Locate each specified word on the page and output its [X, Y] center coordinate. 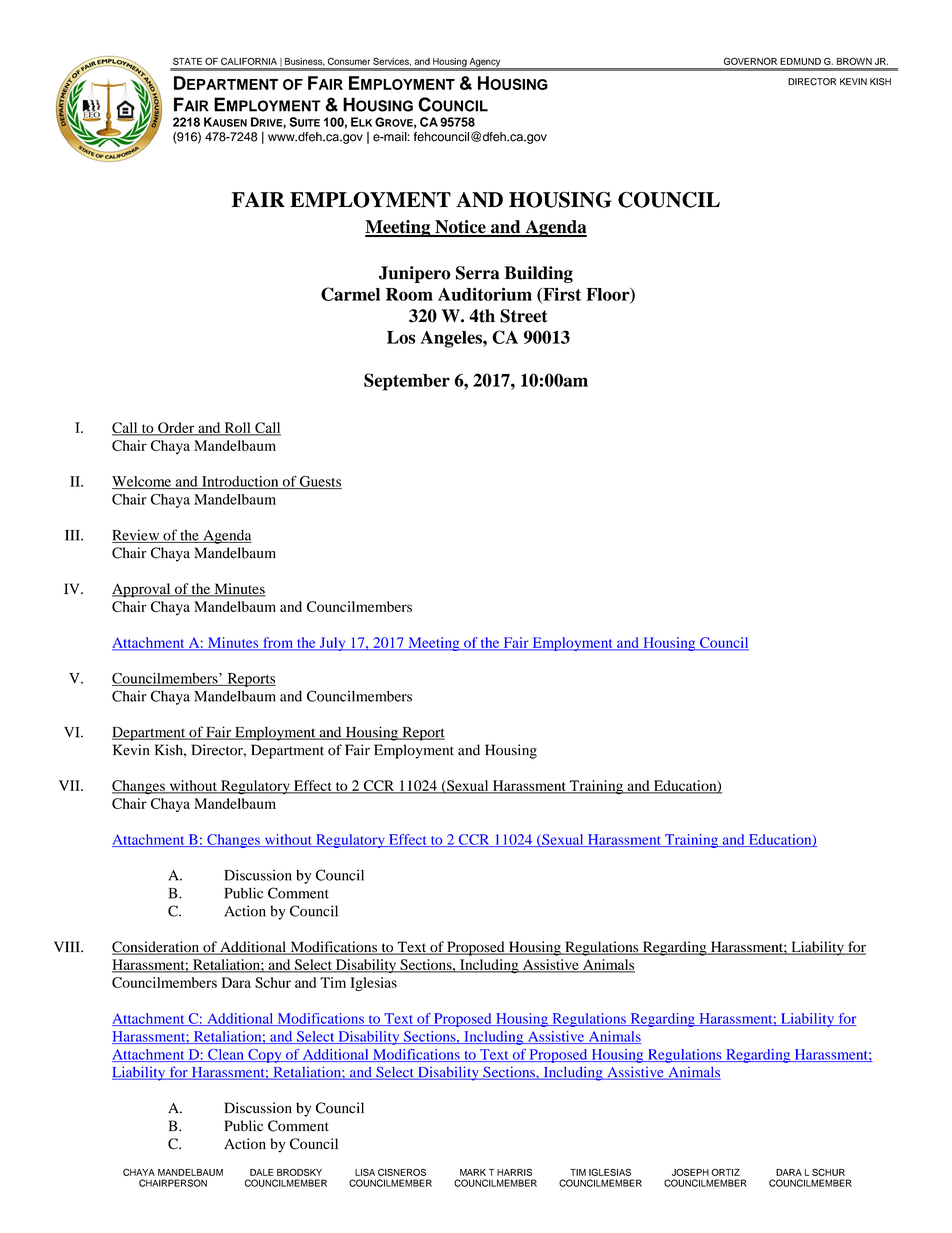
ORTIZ [725, 1172]
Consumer [349, 61]
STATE [187, 61]
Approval [142, 590]
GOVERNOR [750, 61]
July [332, 644]
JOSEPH [690, 1172]
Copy [265, 1056]
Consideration [156, 948]
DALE [261, 1172]
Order [176, 429]
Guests [320, 482]
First [561, 295]
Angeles [452, 339]
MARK [473, 1172]
